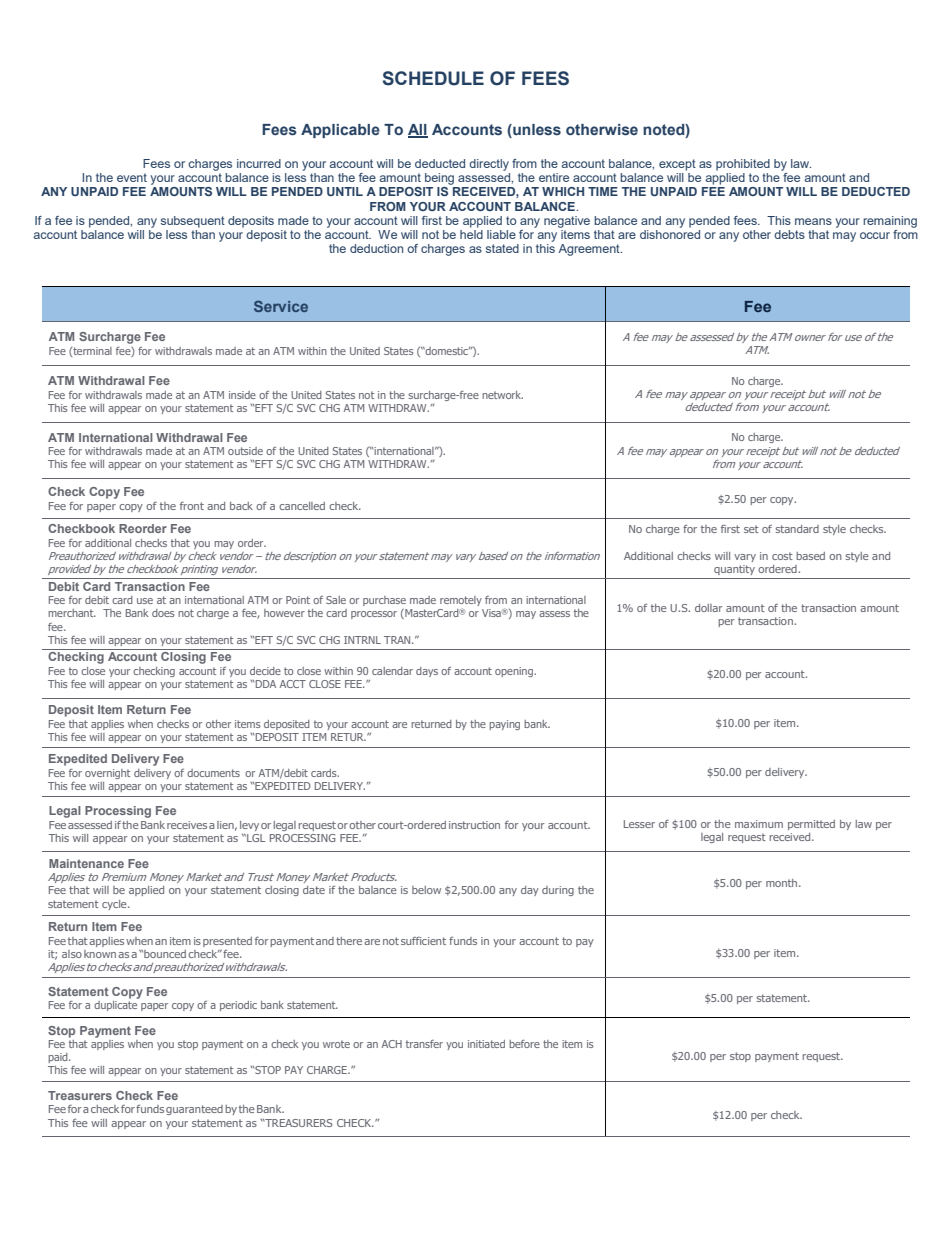  I want to click on instruction, so click(474, 825).
